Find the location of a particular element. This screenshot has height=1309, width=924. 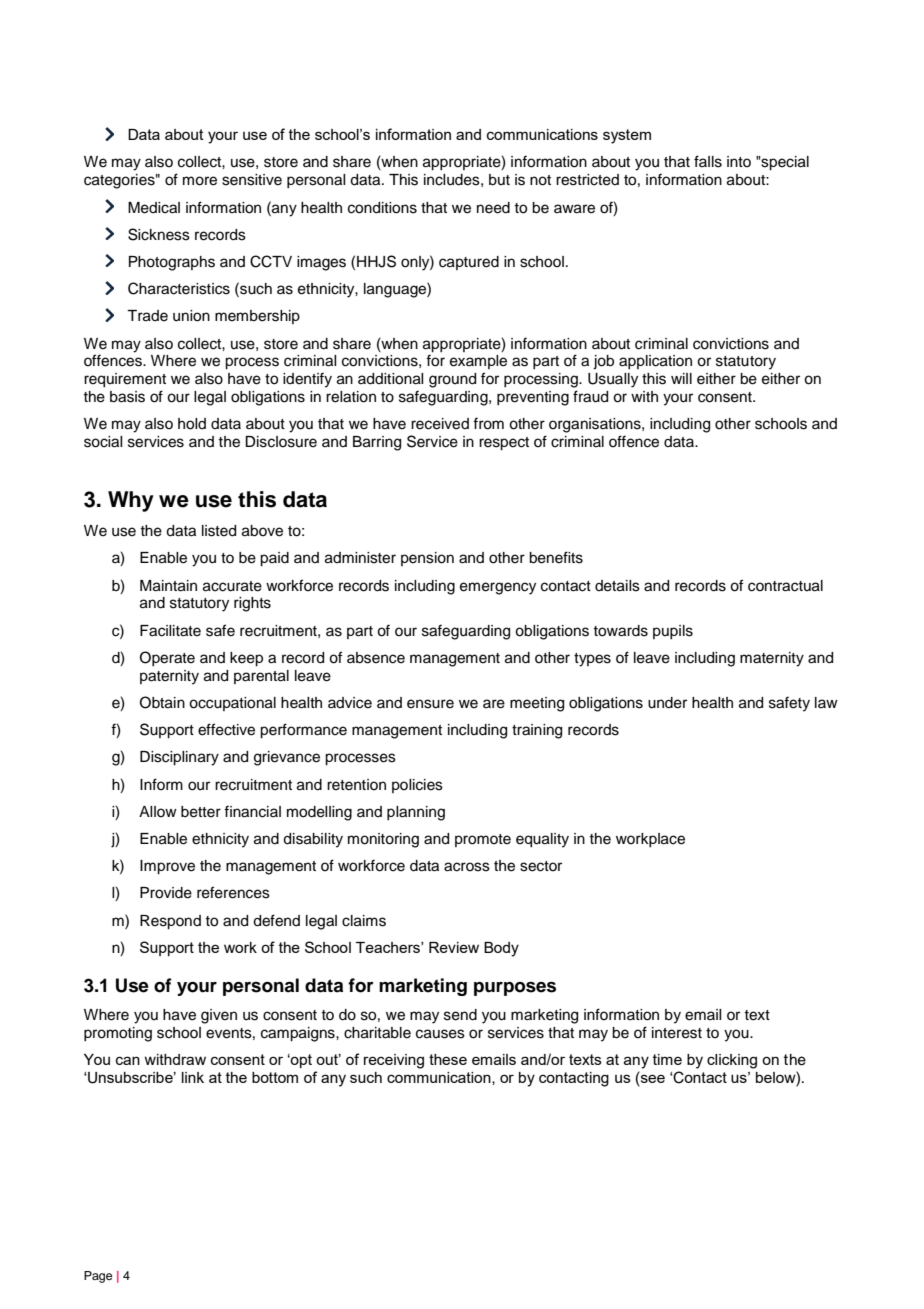

into is located at coordinates (739, 161).
